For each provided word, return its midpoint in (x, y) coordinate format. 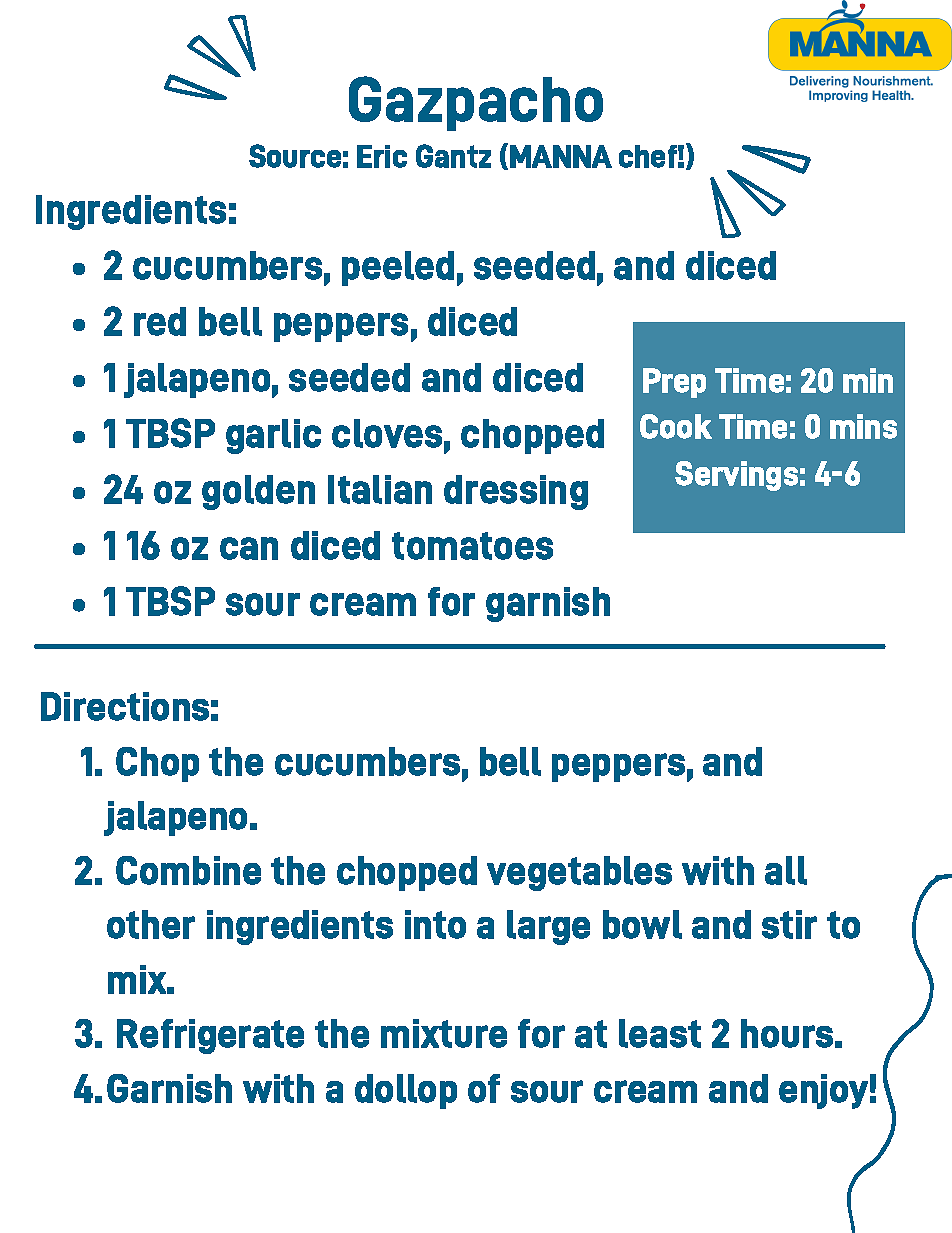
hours (787, 1033)
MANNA (561, 156)
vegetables (579, 873)
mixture (444, 1033)
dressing (516, 492)
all (786, 870)
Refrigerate (210, 1036)
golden (258, 492)
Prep (674, 383)
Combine (188, 870)
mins (863, 426)
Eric (382, 156)
